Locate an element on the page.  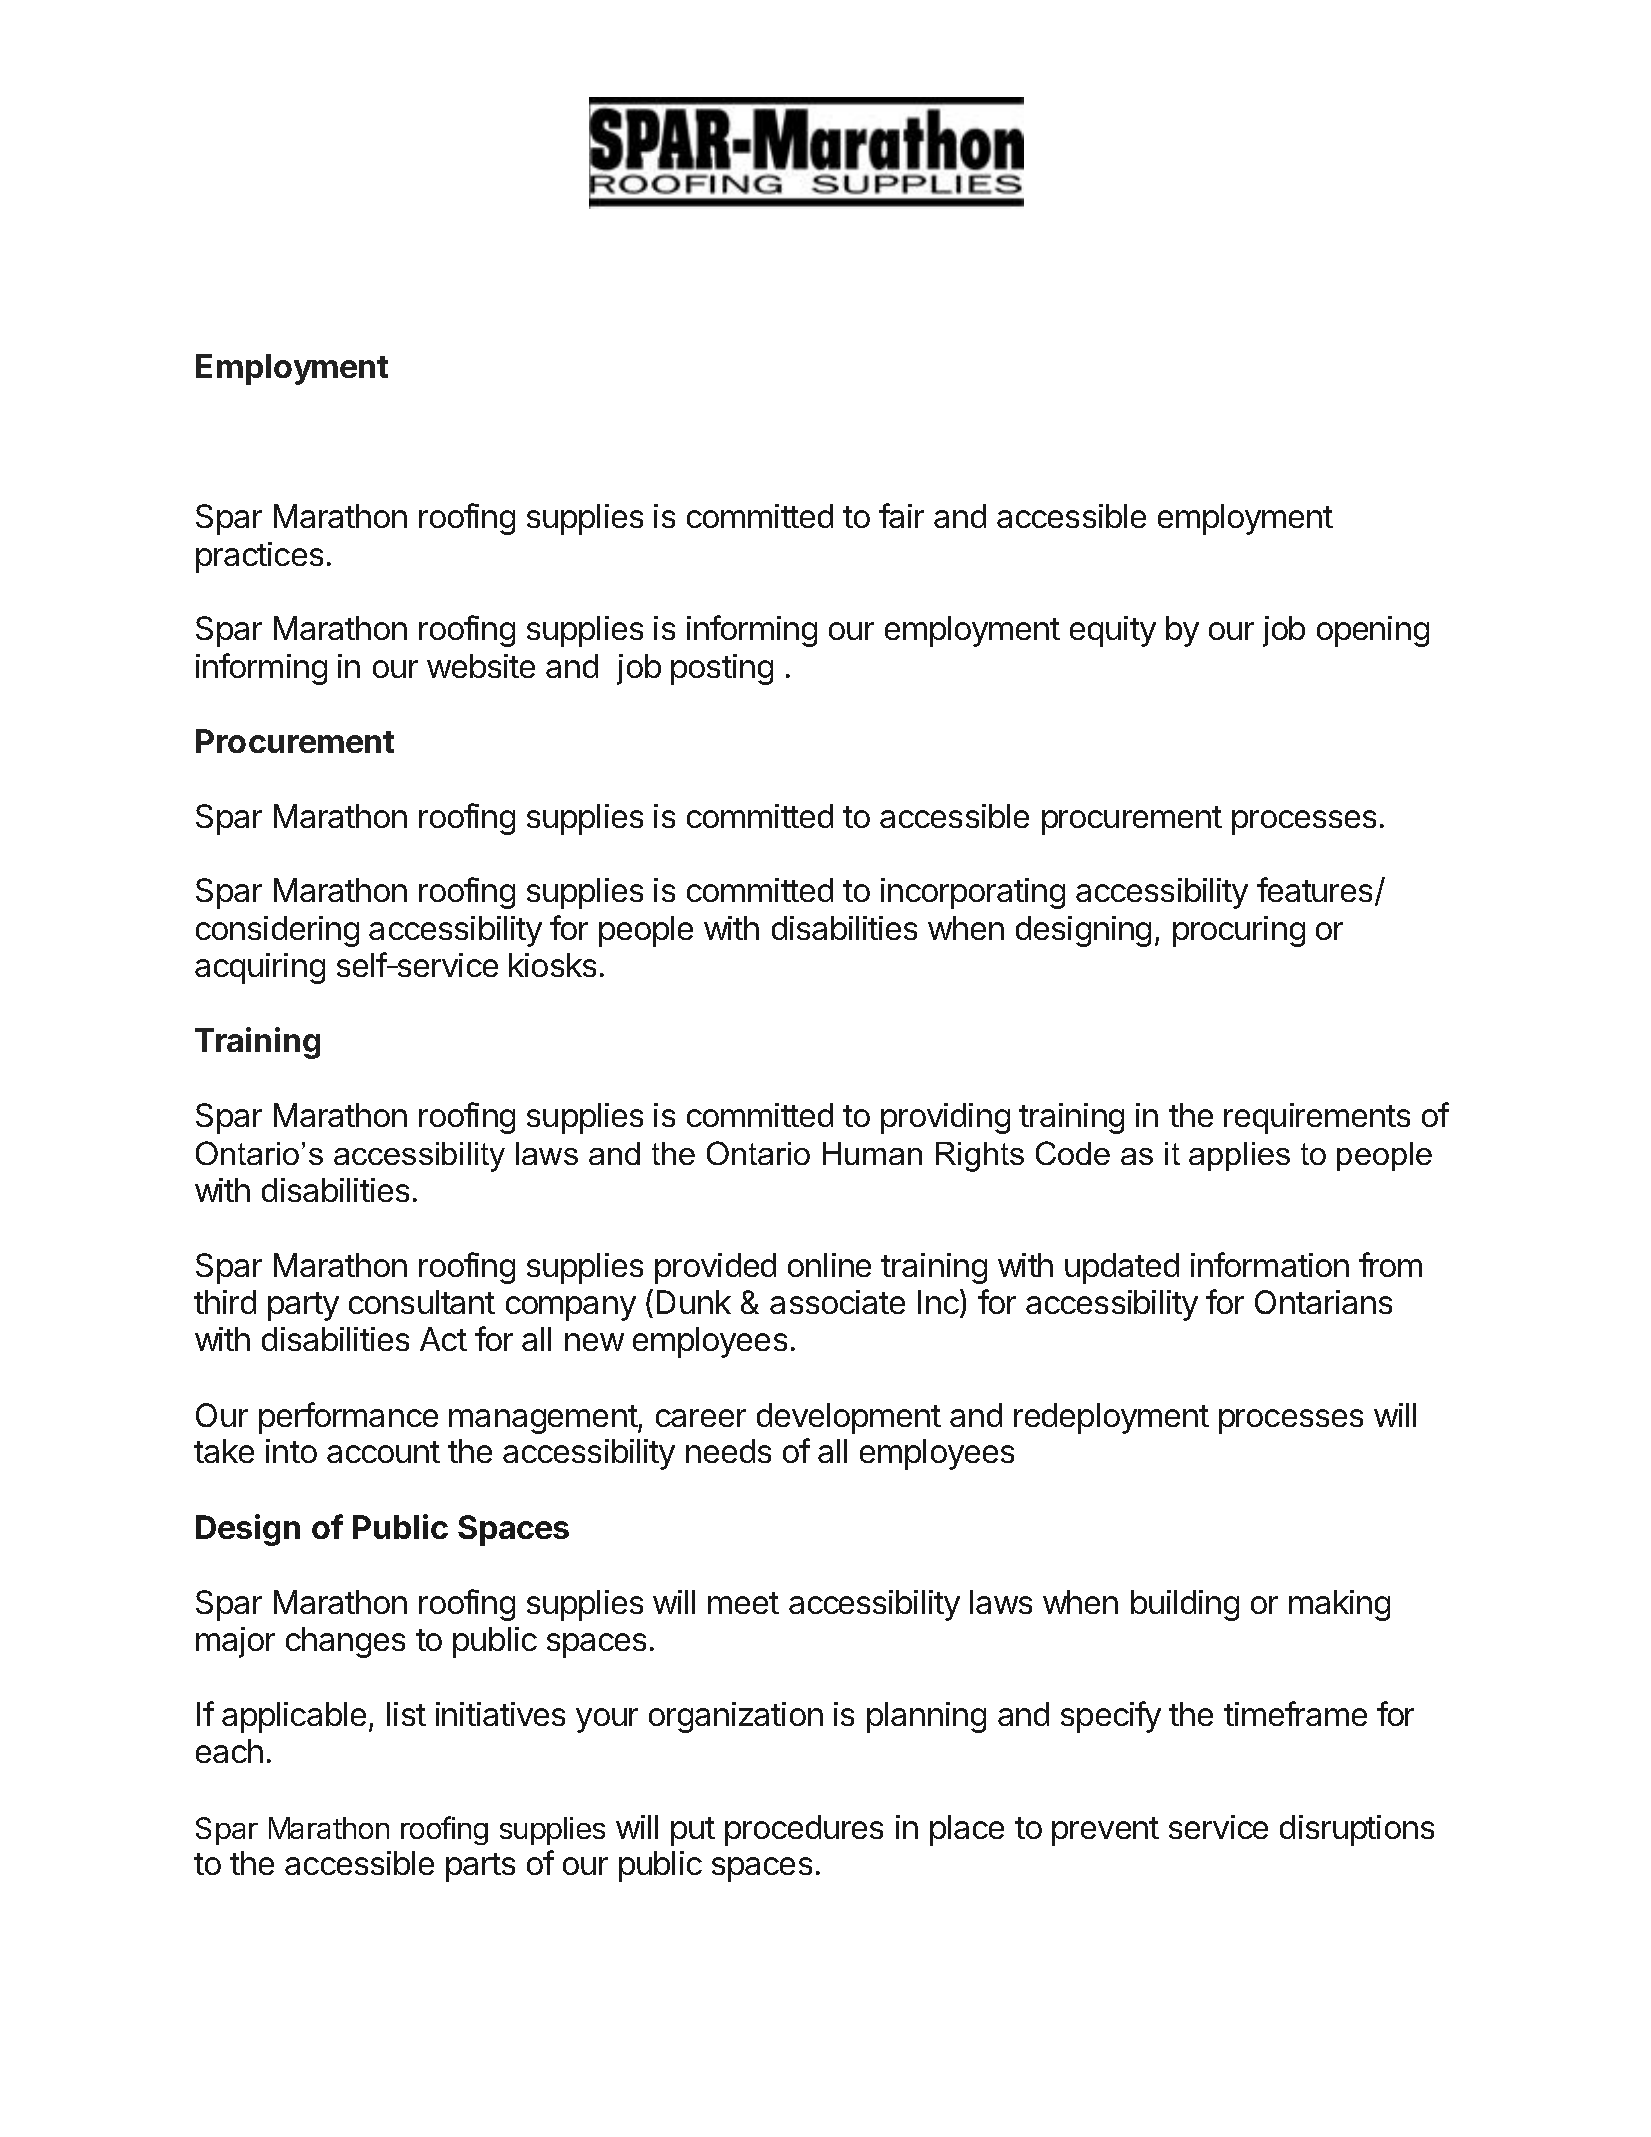
associate is located at coordinates (837, 1302).
